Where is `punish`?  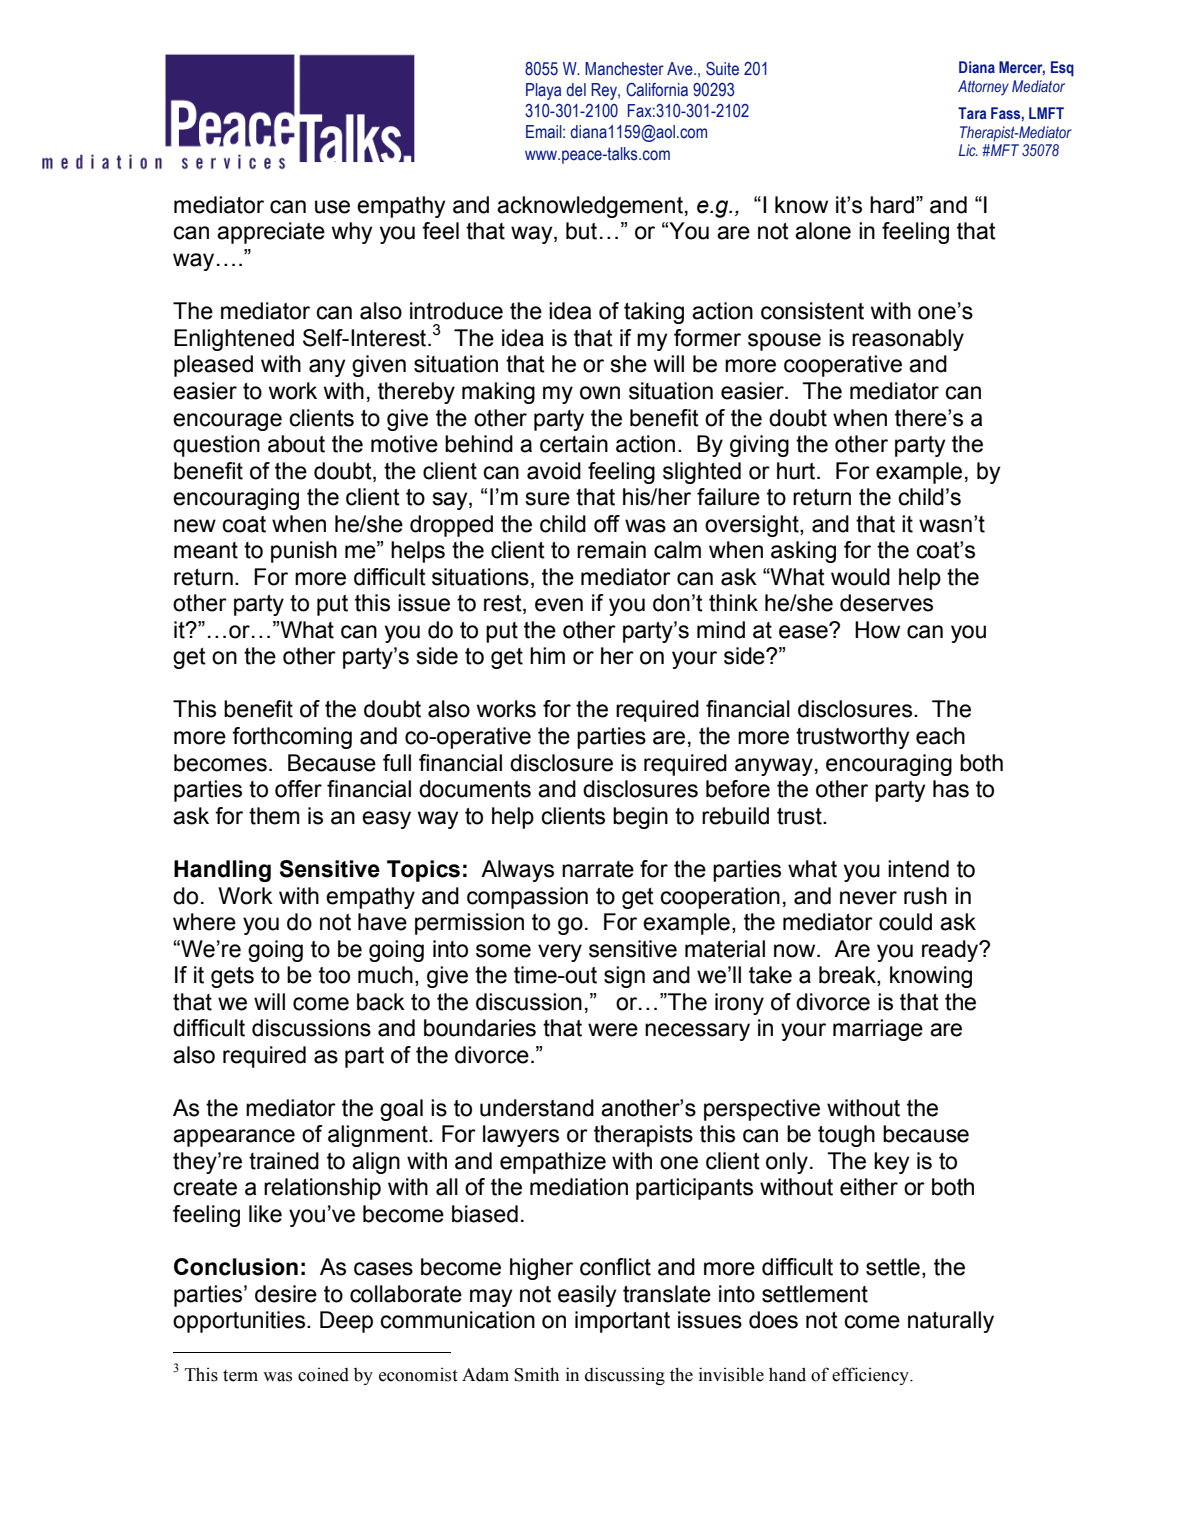 punish is located at coordinates (304, 552).
